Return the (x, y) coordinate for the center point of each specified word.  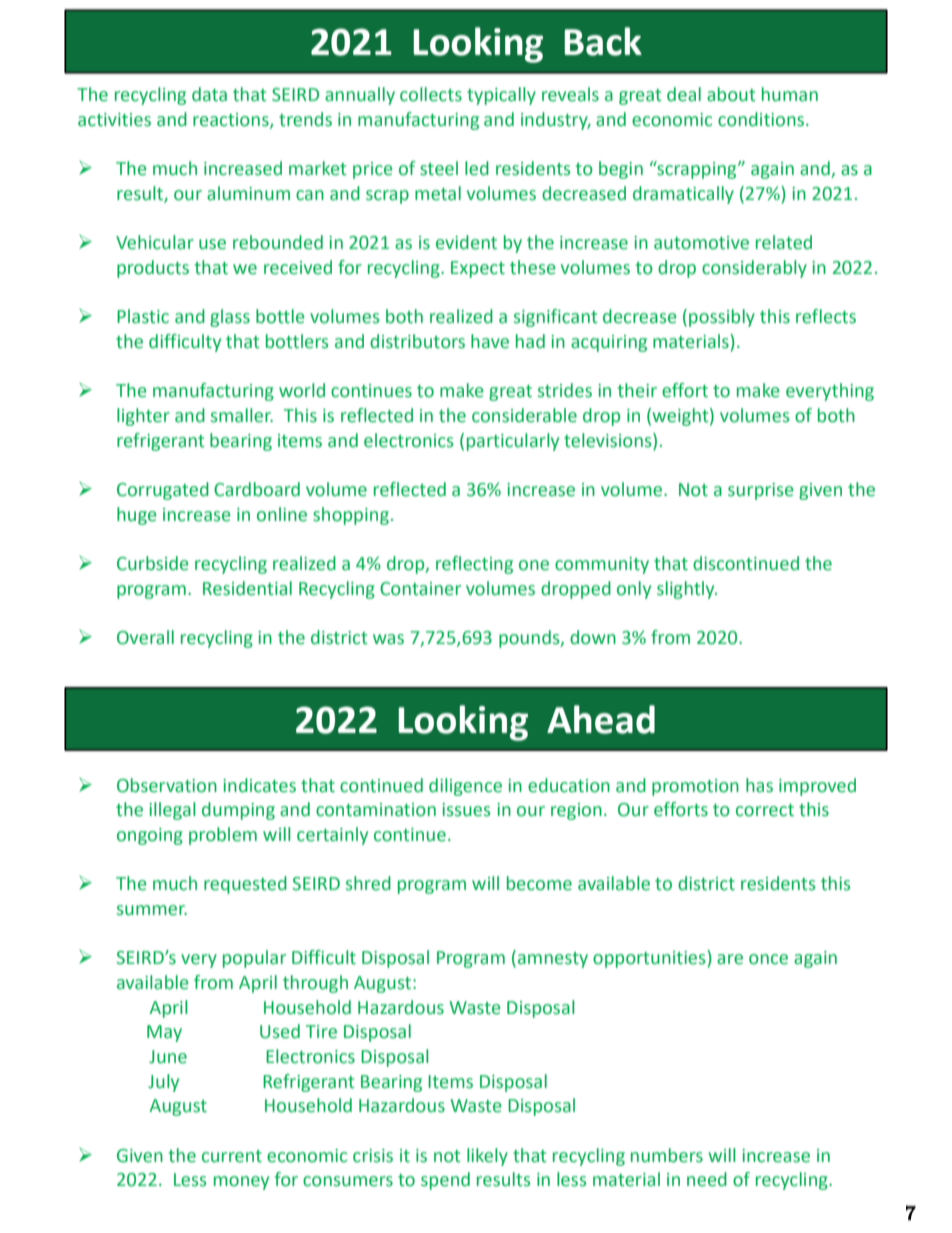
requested (245, 885)
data (209, 94)
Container (420, 589)
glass (230, 318)
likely (487, 1157)
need (707, 1179)
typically (501, 96)
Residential (247, 588)
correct (765, 810)
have (490, 341)
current (232, 1156)
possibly (722, 318)
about (731, 94)
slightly (687, 590)
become (539, 883)
